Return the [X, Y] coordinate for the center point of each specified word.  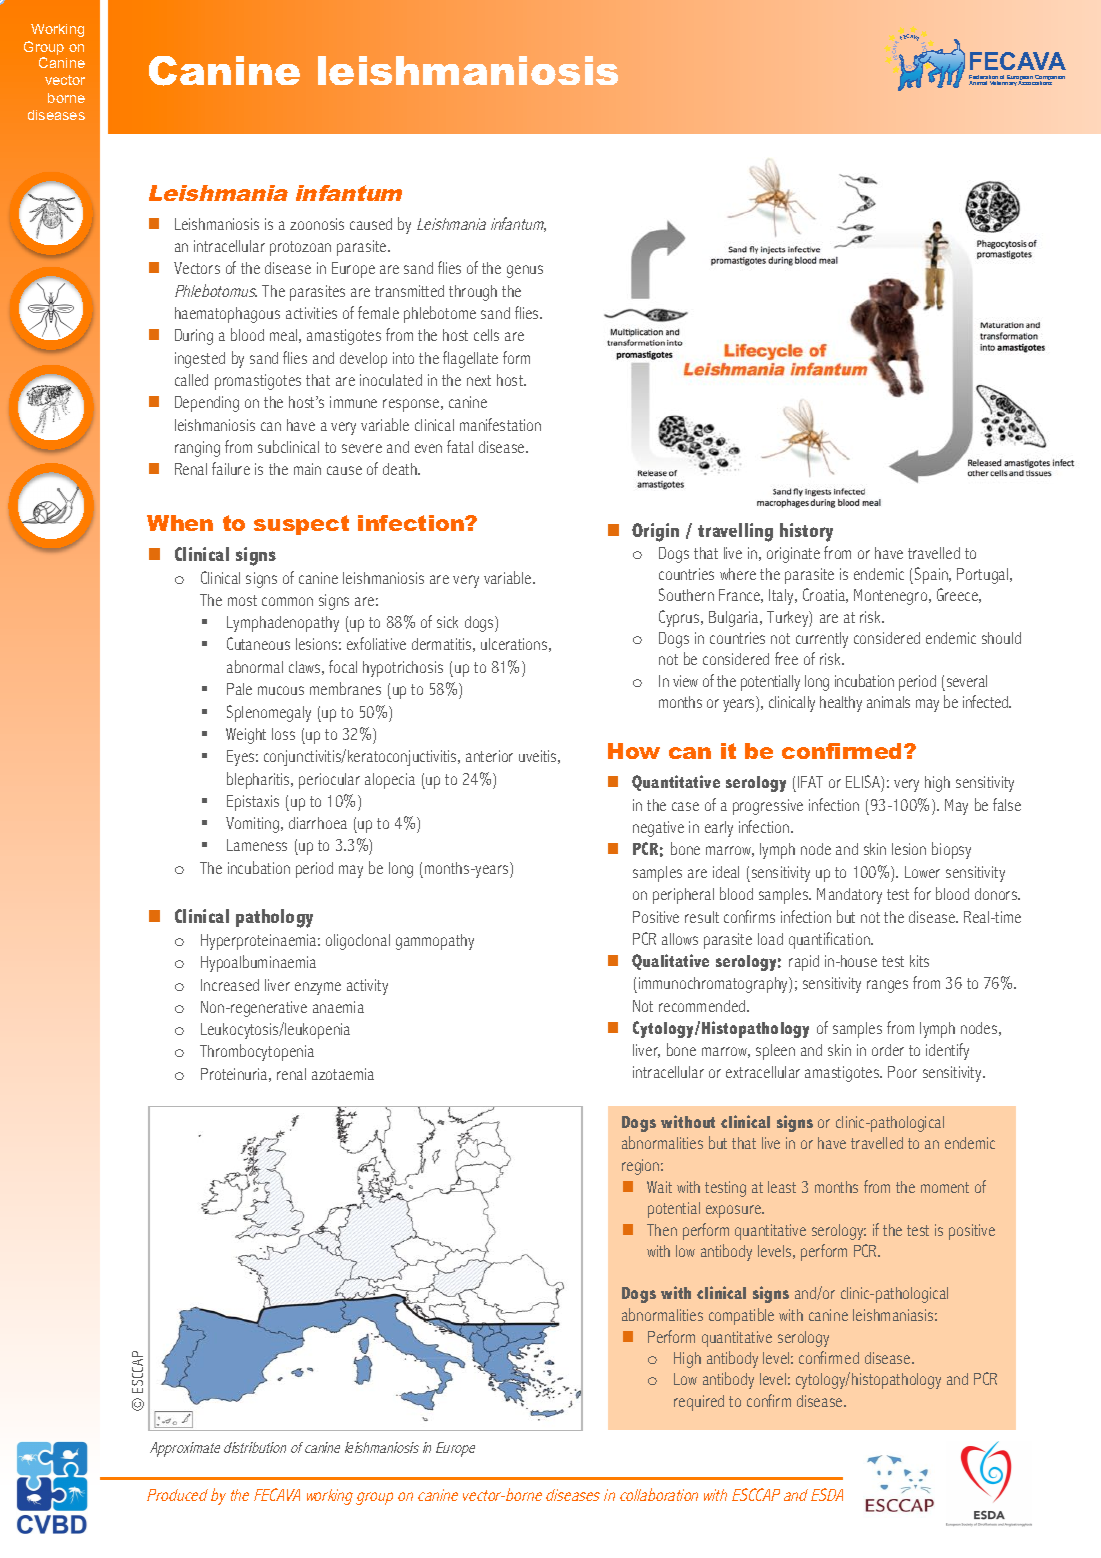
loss [283, 734]
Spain [932, 575]
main [307, 469]
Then [662, 1230]
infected [986, 701]
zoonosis [317, 224]
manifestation [500, 424]
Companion [1049, 79]
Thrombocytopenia [257, 1052]
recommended [703, 1006]
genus [525, 271]
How [634, 751]
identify [947, 1051]
